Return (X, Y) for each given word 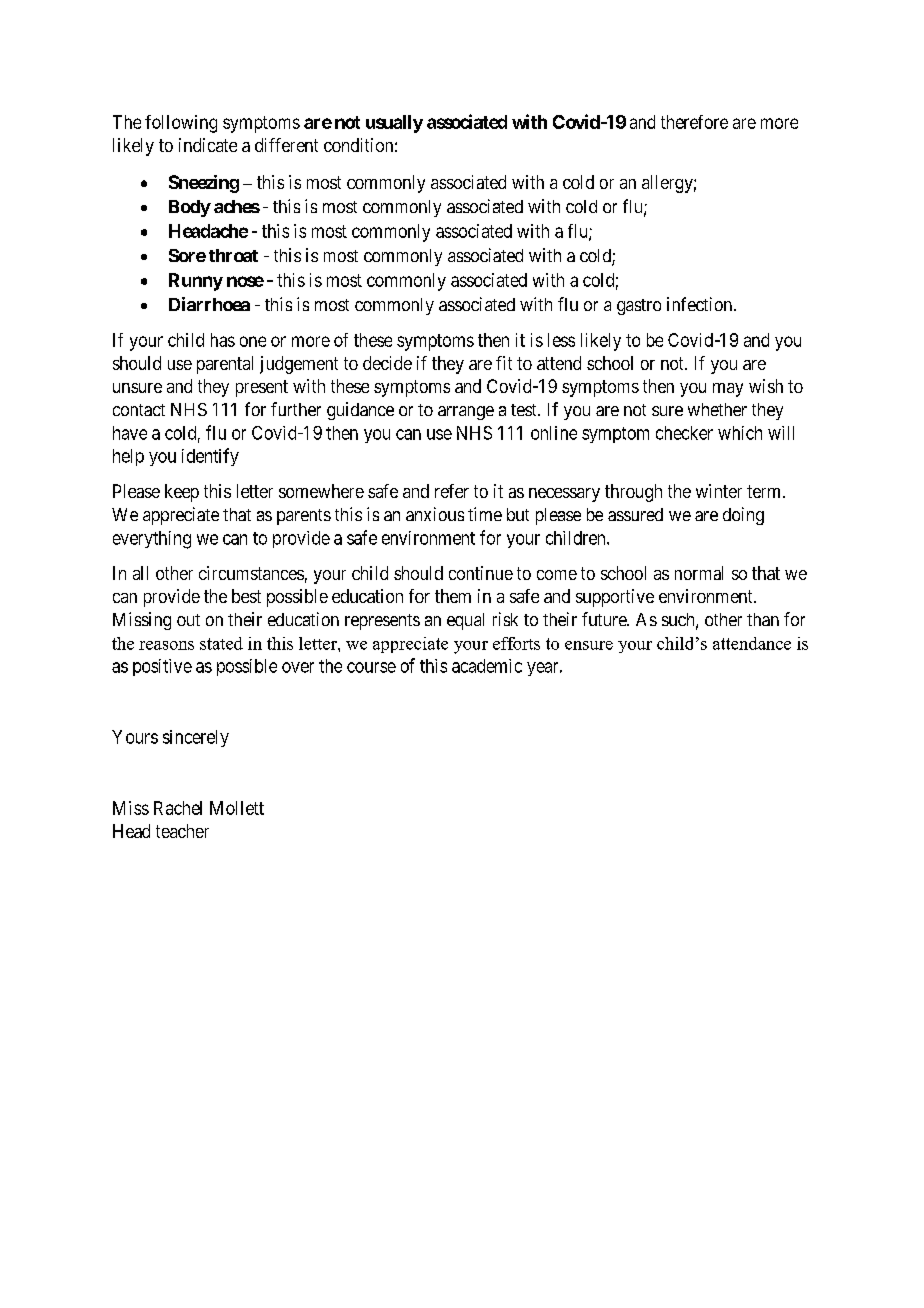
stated (221, 643)
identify (210, 457)
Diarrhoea (209, 304)
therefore (694, 122)
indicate (208, 145)
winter (719, 491)
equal (465, 621)
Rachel (178, 808)
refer (452, 491)
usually (394, 124)
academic (487, 666)
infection (701, 304)
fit (504, 363)
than (763, 619)
